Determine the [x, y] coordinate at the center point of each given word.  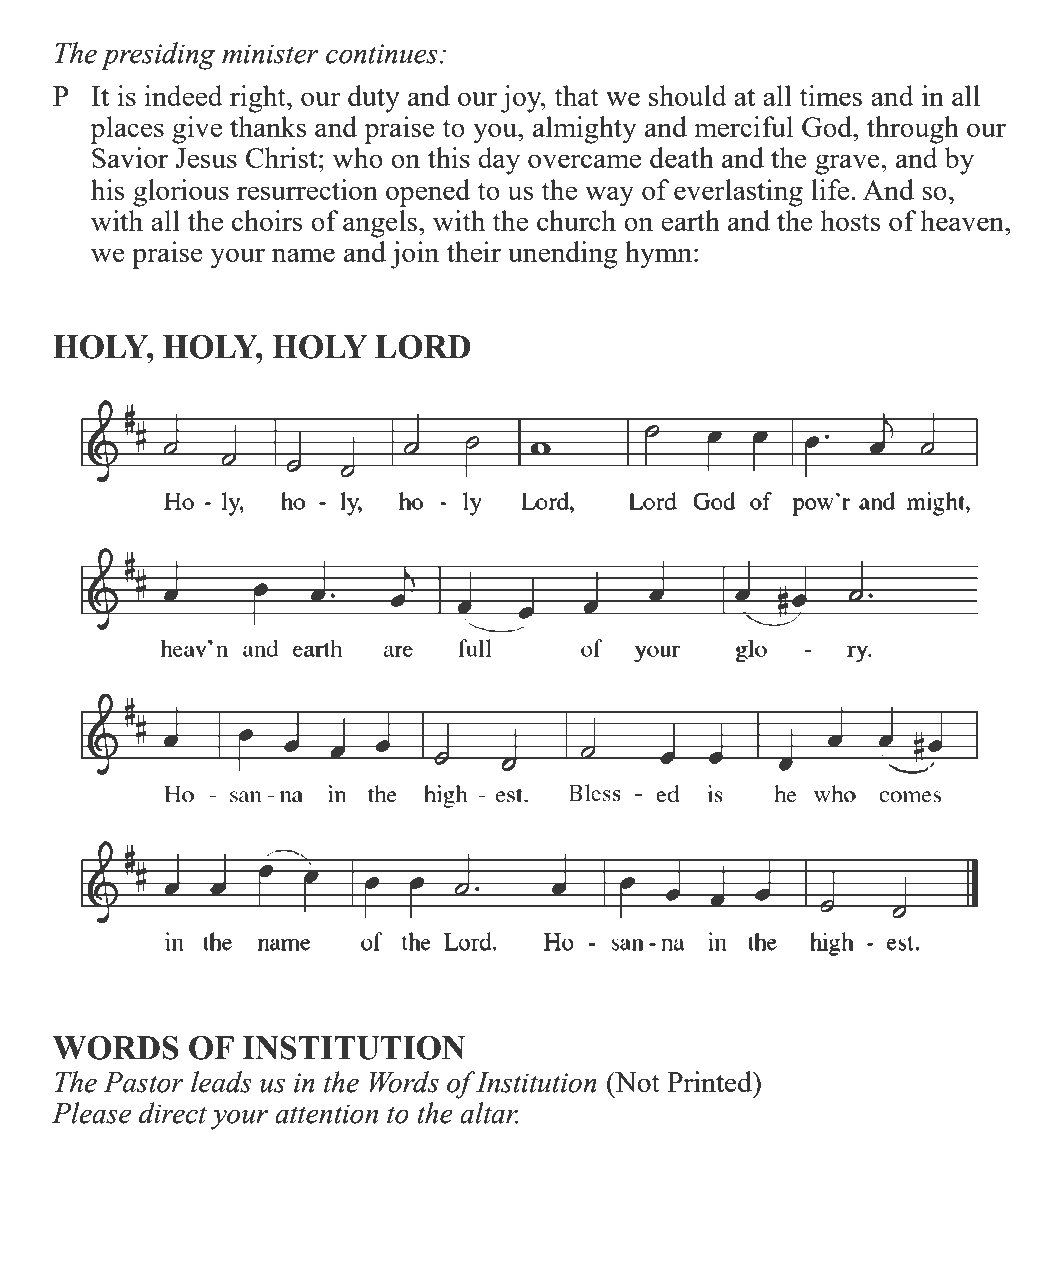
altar [489, 1113]
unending [563, 255]
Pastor [144, 1082]
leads [221, 1082]
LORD [423, 347]
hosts [850, 220]
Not [636, 1081]
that [576, 95]
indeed [183, 95]
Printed [711, 1081]
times [830, 95]
